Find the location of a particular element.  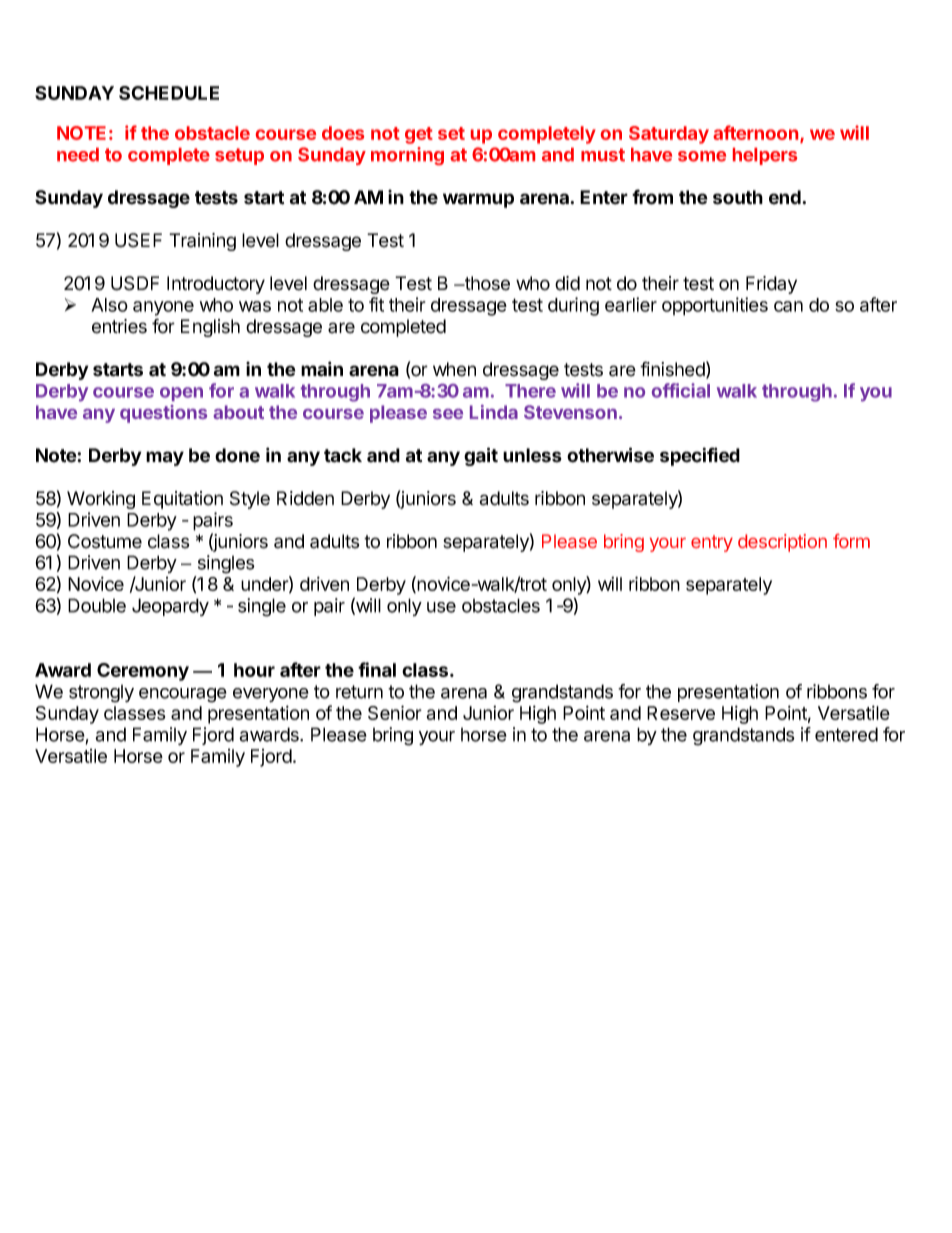

encourage is located at coordinates (183, 695).
